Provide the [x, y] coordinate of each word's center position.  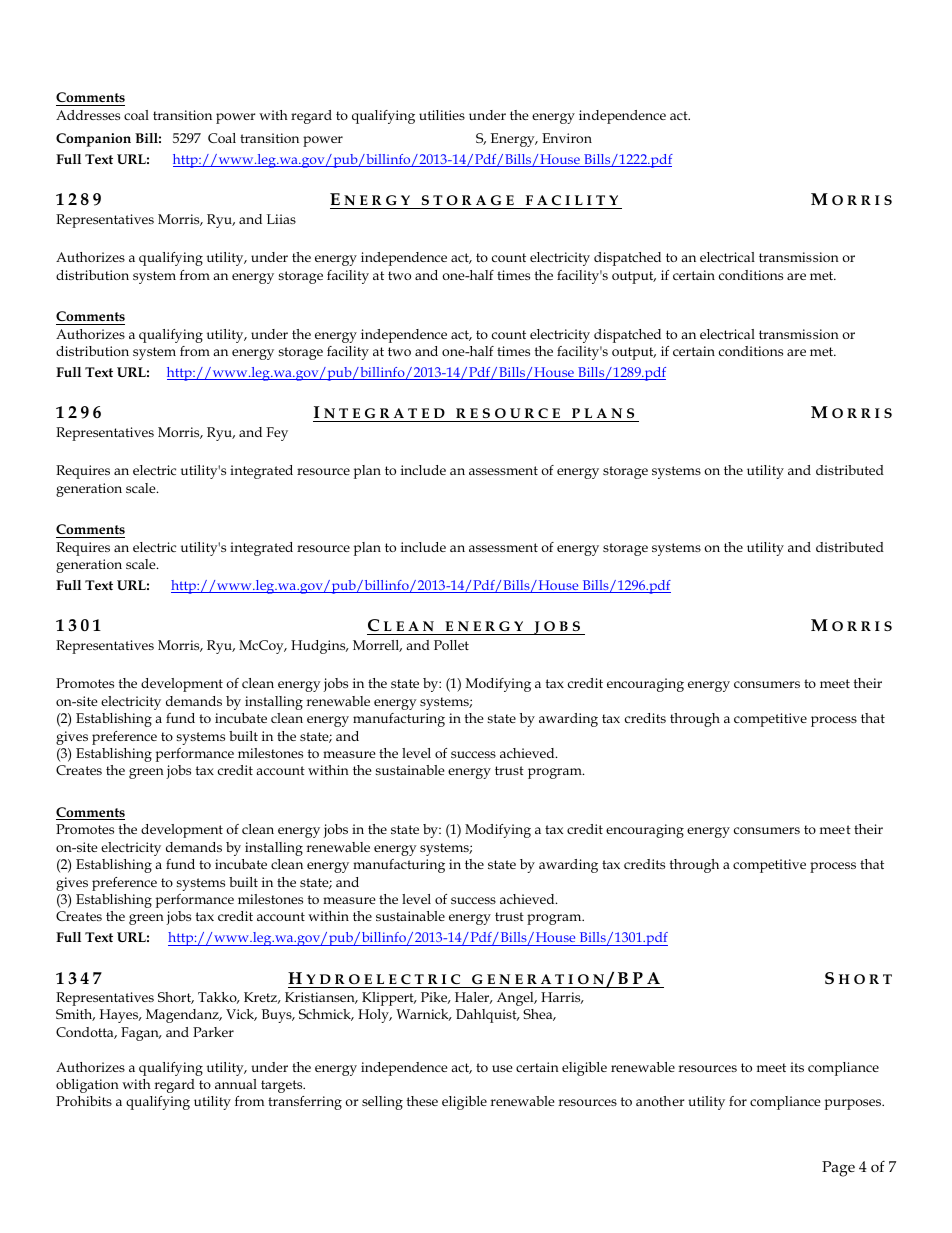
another [660, 1101]
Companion [93, 140]
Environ [567, 138]
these [422, 1101]
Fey [277, 434]
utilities [442, 115]
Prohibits [84, 1101]
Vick [241, 1015]
